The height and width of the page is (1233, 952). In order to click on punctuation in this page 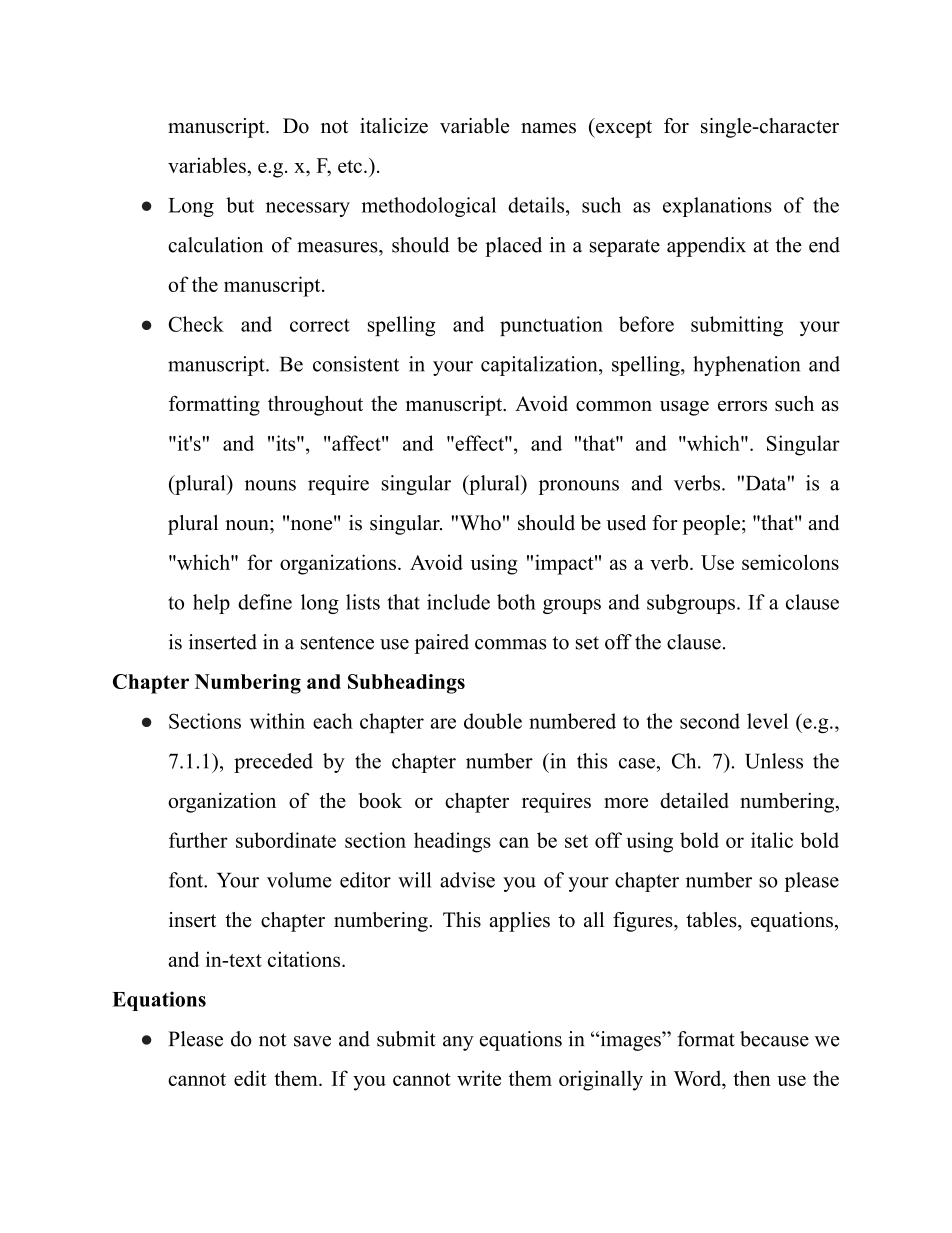, I will do `click(551, 326)`.
